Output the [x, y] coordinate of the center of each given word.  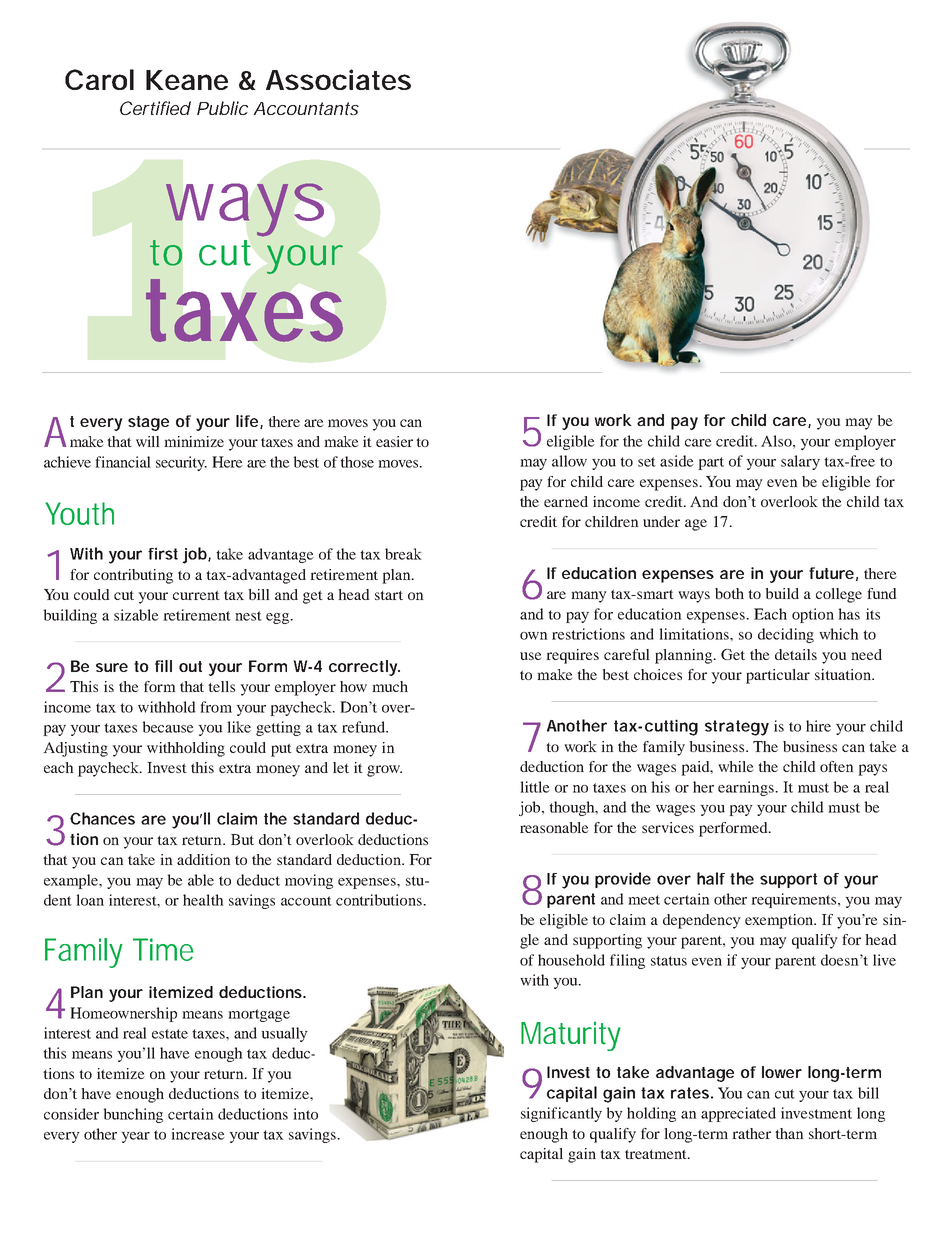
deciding [786, 635]
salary [800, 462]
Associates [338, 79]
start [389, 595]
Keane [187, 80]
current [196, 595]
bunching [133, 1115]
